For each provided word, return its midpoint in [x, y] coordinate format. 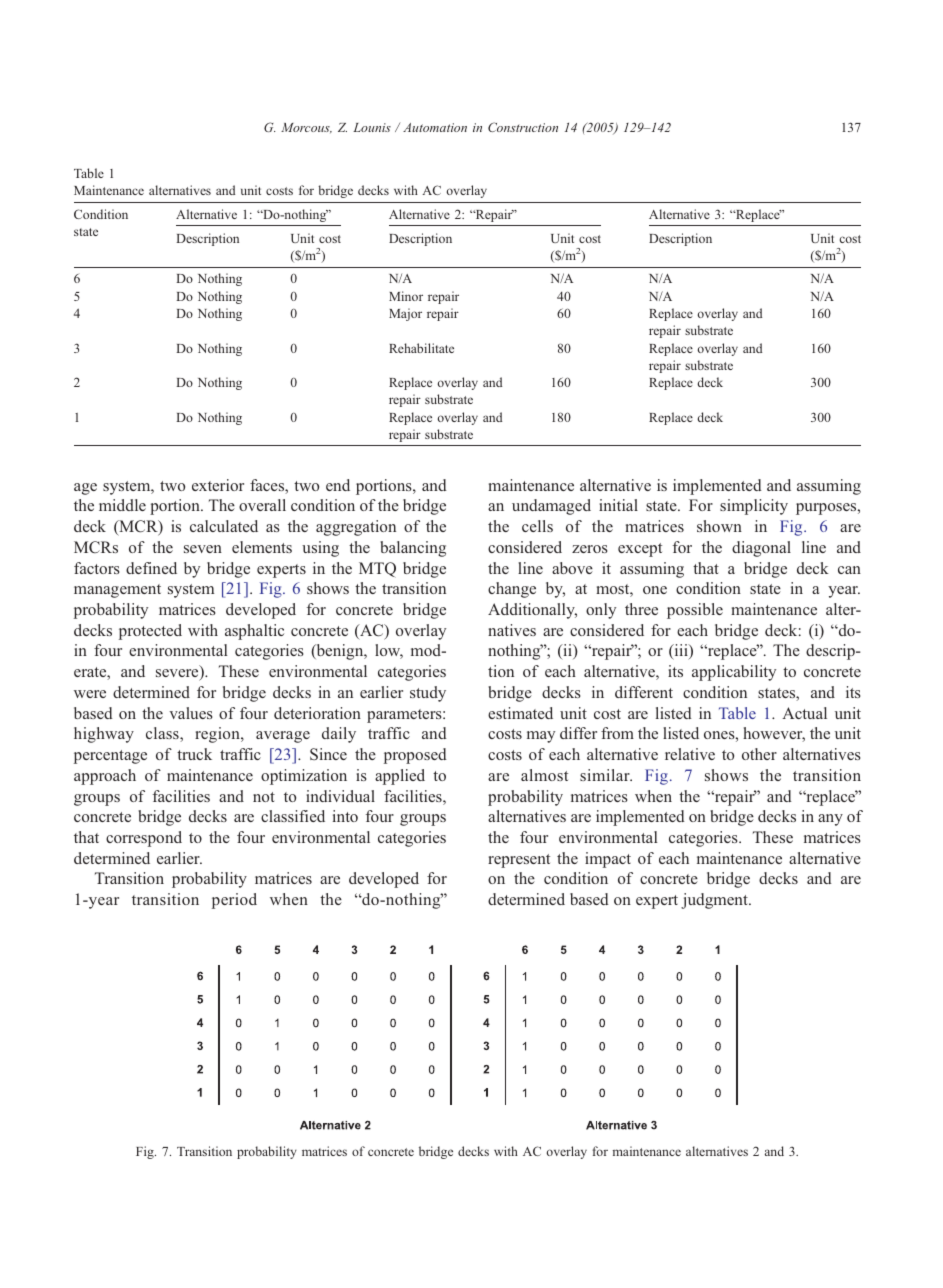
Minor [406, 296]
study [428, 694]
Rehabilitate [421, 348]
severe [178, 674]
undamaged [551, 507]
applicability [734, 673]
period [234, 901]
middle [122, 505]
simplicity [754, 507]
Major [405, 314]
